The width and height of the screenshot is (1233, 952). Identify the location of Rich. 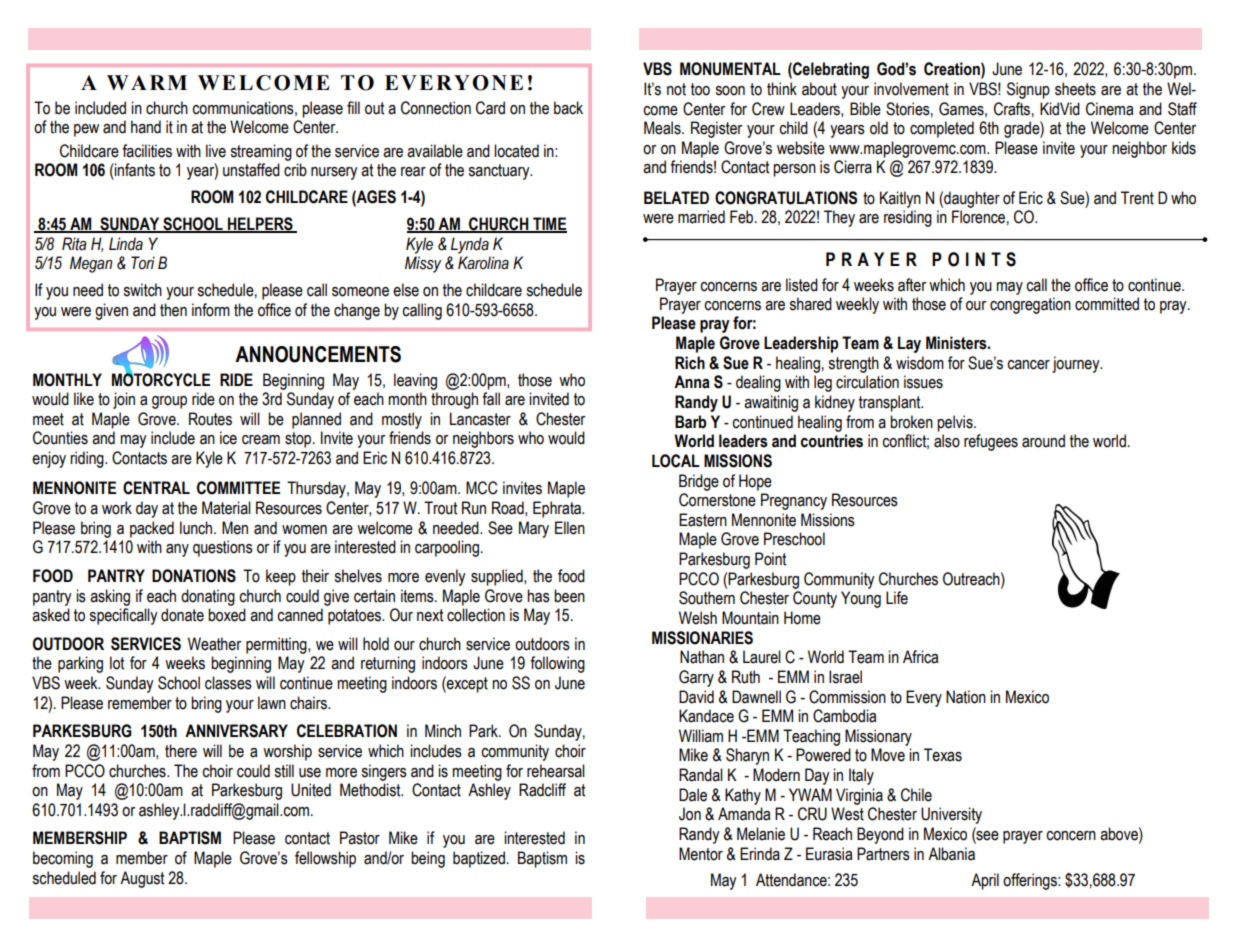
(690, 363).
